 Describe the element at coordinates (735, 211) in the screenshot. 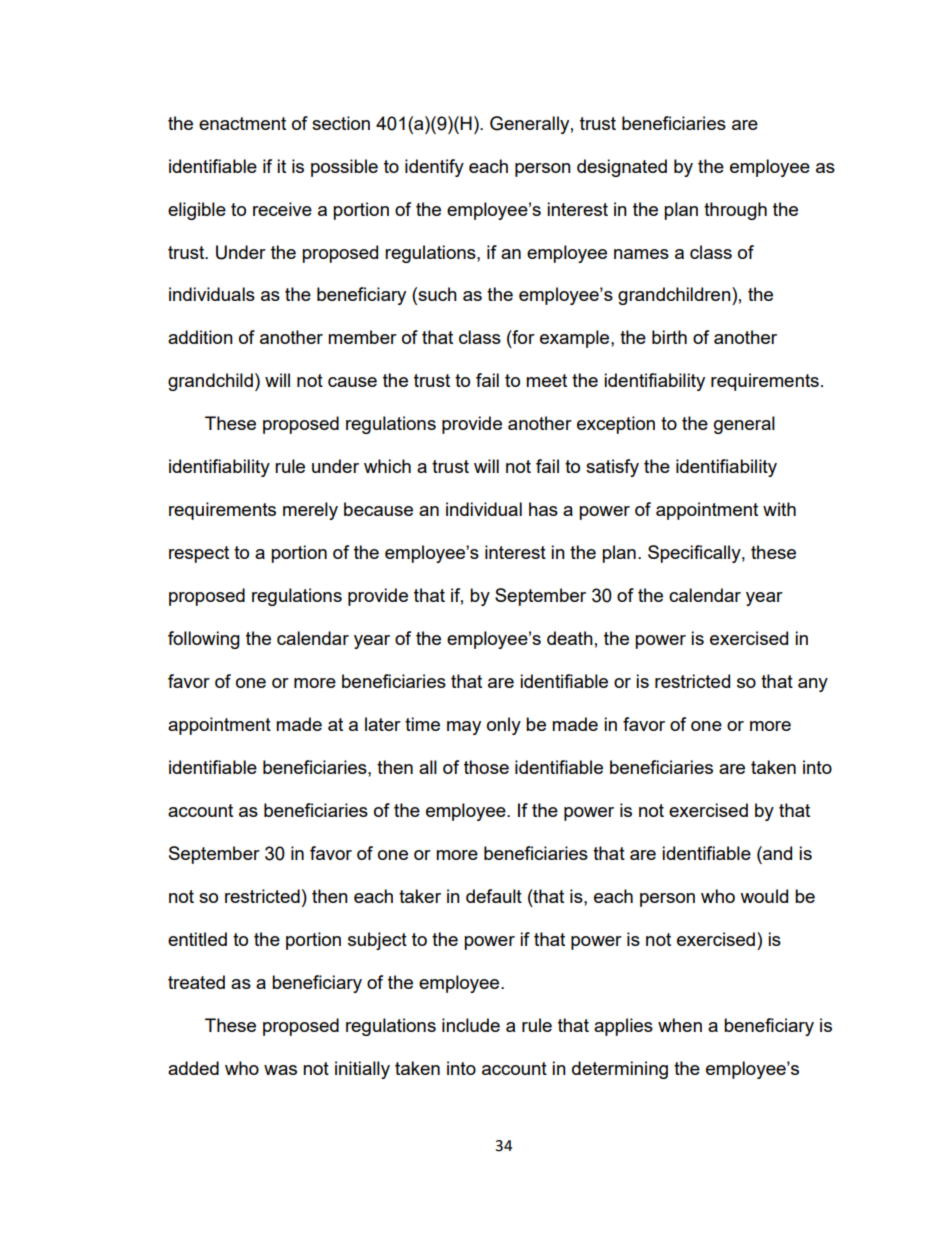

I see `through` at that location.
